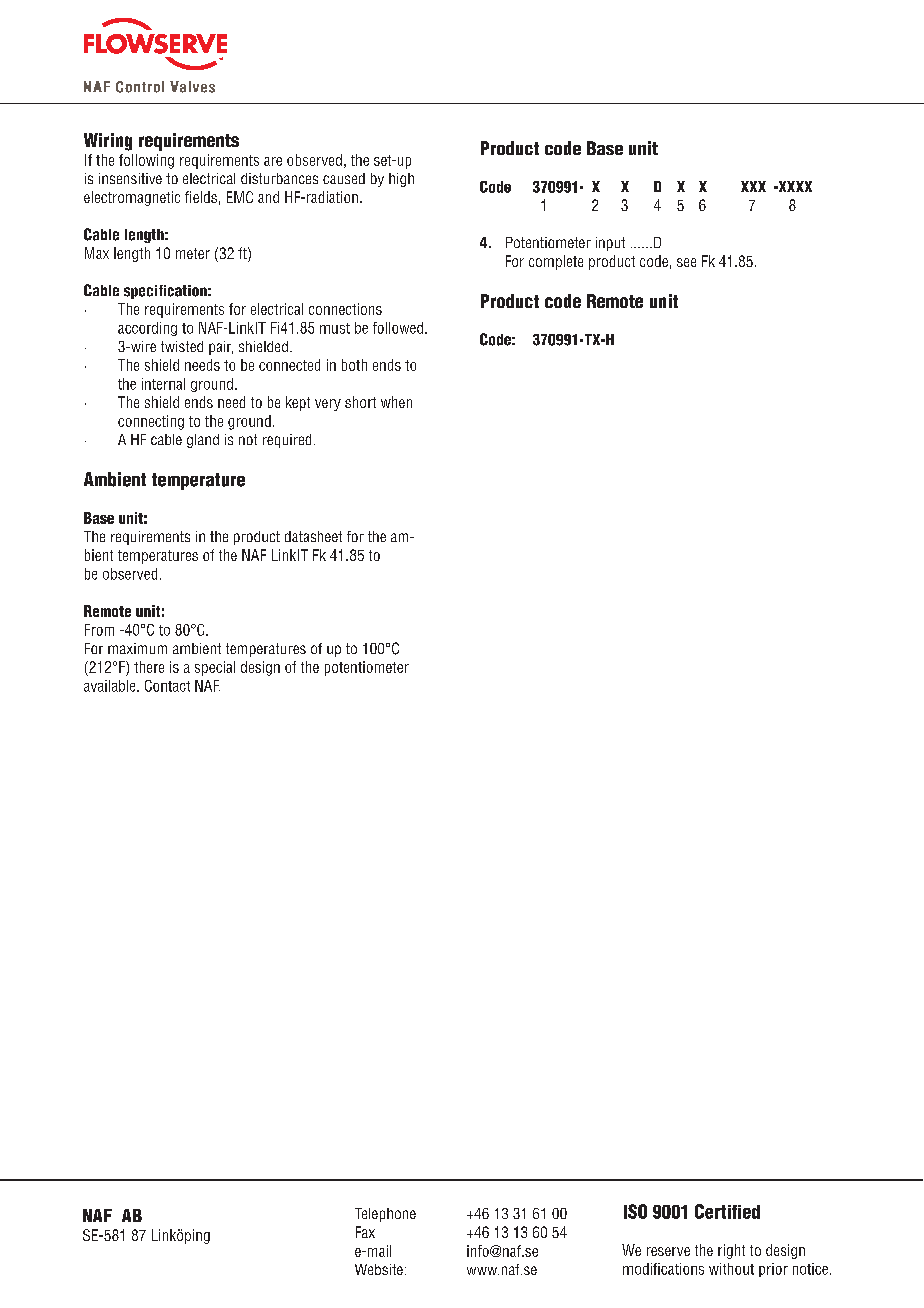 Image resolution: width=924 pixels, height=1308 pixels. I want to click on special, so click(215, 668).
